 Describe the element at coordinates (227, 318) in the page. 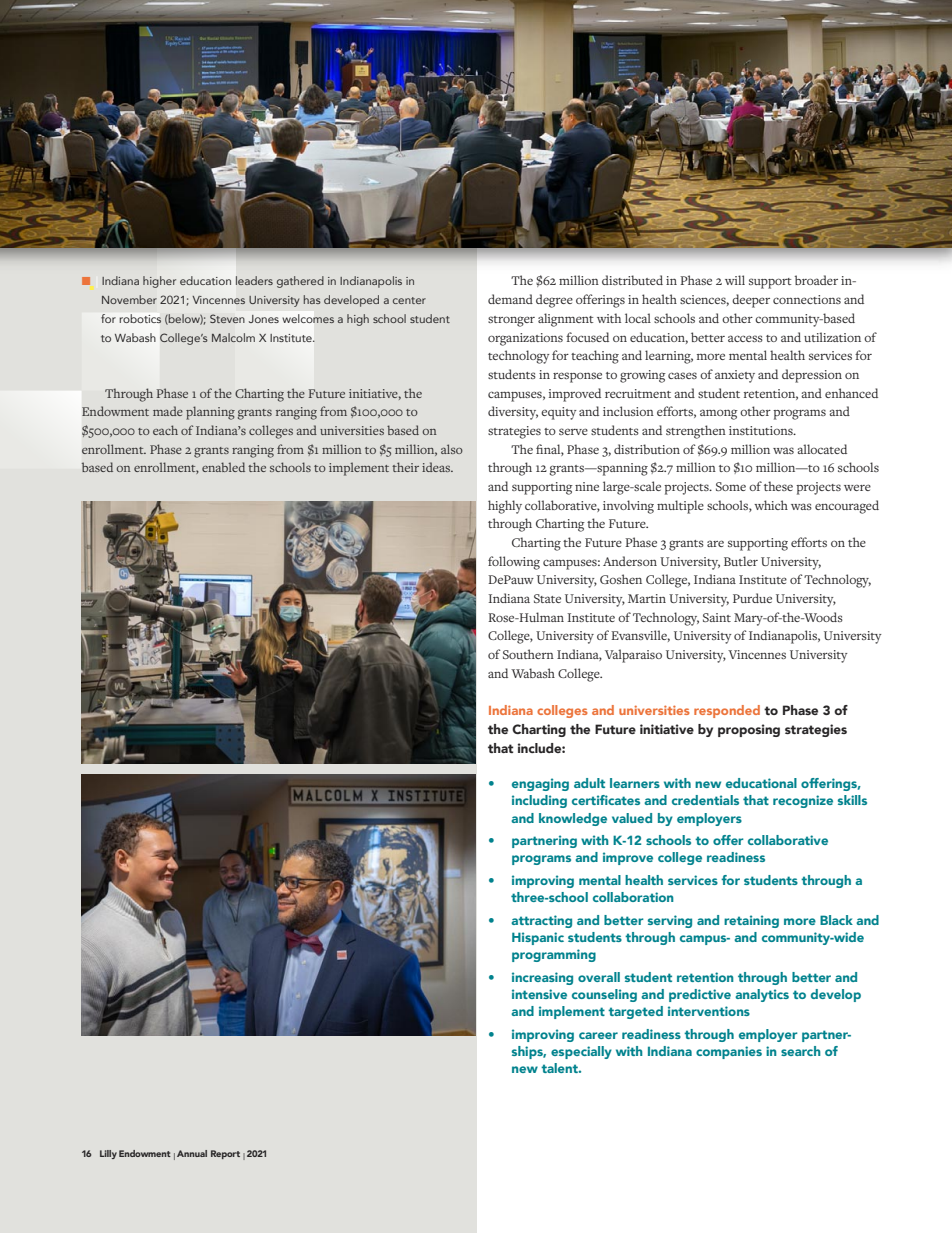

I see `Steven` at that location.
